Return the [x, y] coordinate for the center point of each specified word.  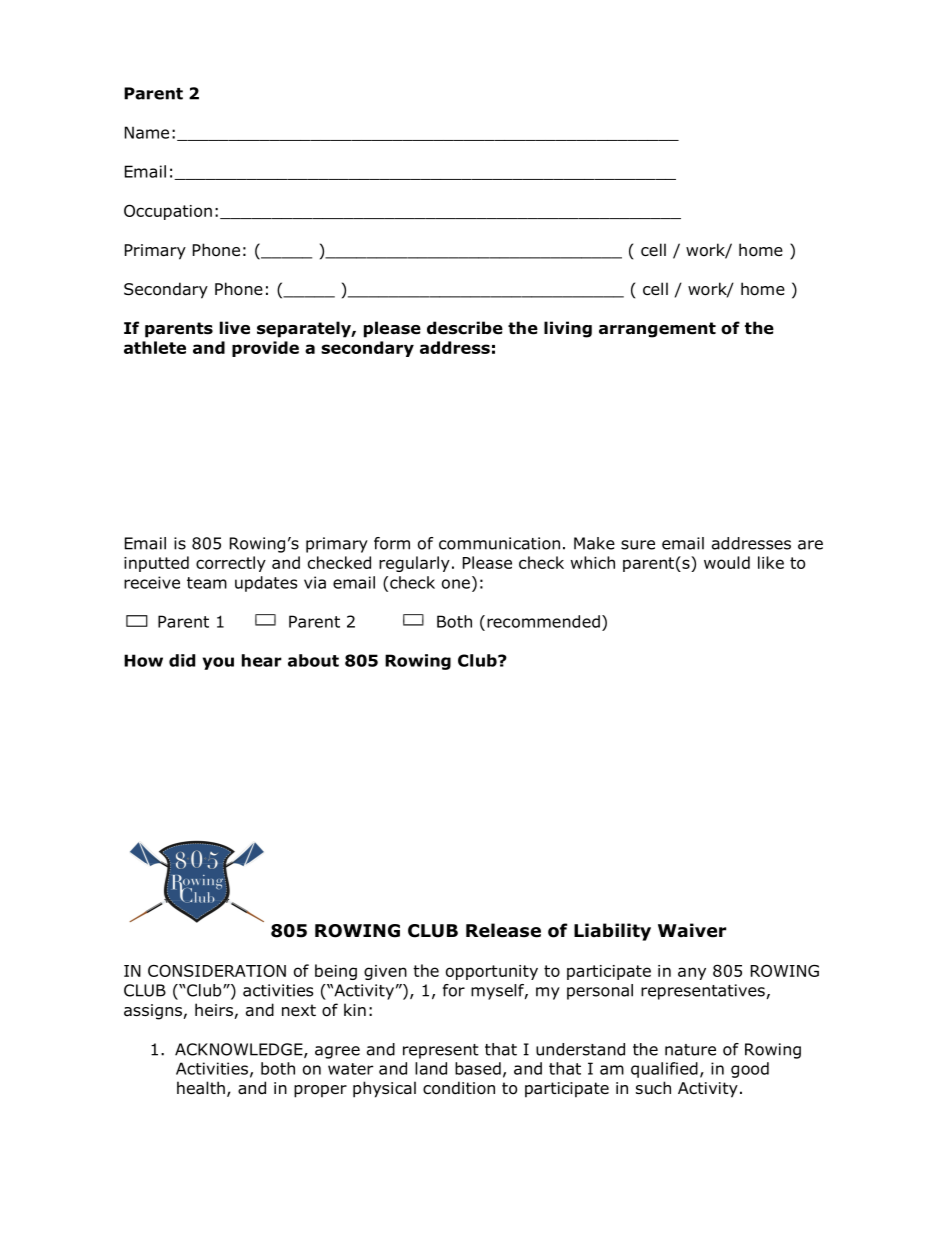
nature [690, 1050]
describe [465, 328]
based [478, 1068]
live [235, 328]
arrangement [657, 330]
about [313, 660]
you [218, 663]
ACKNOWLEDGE [240, 1050]
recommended [543, 621]
